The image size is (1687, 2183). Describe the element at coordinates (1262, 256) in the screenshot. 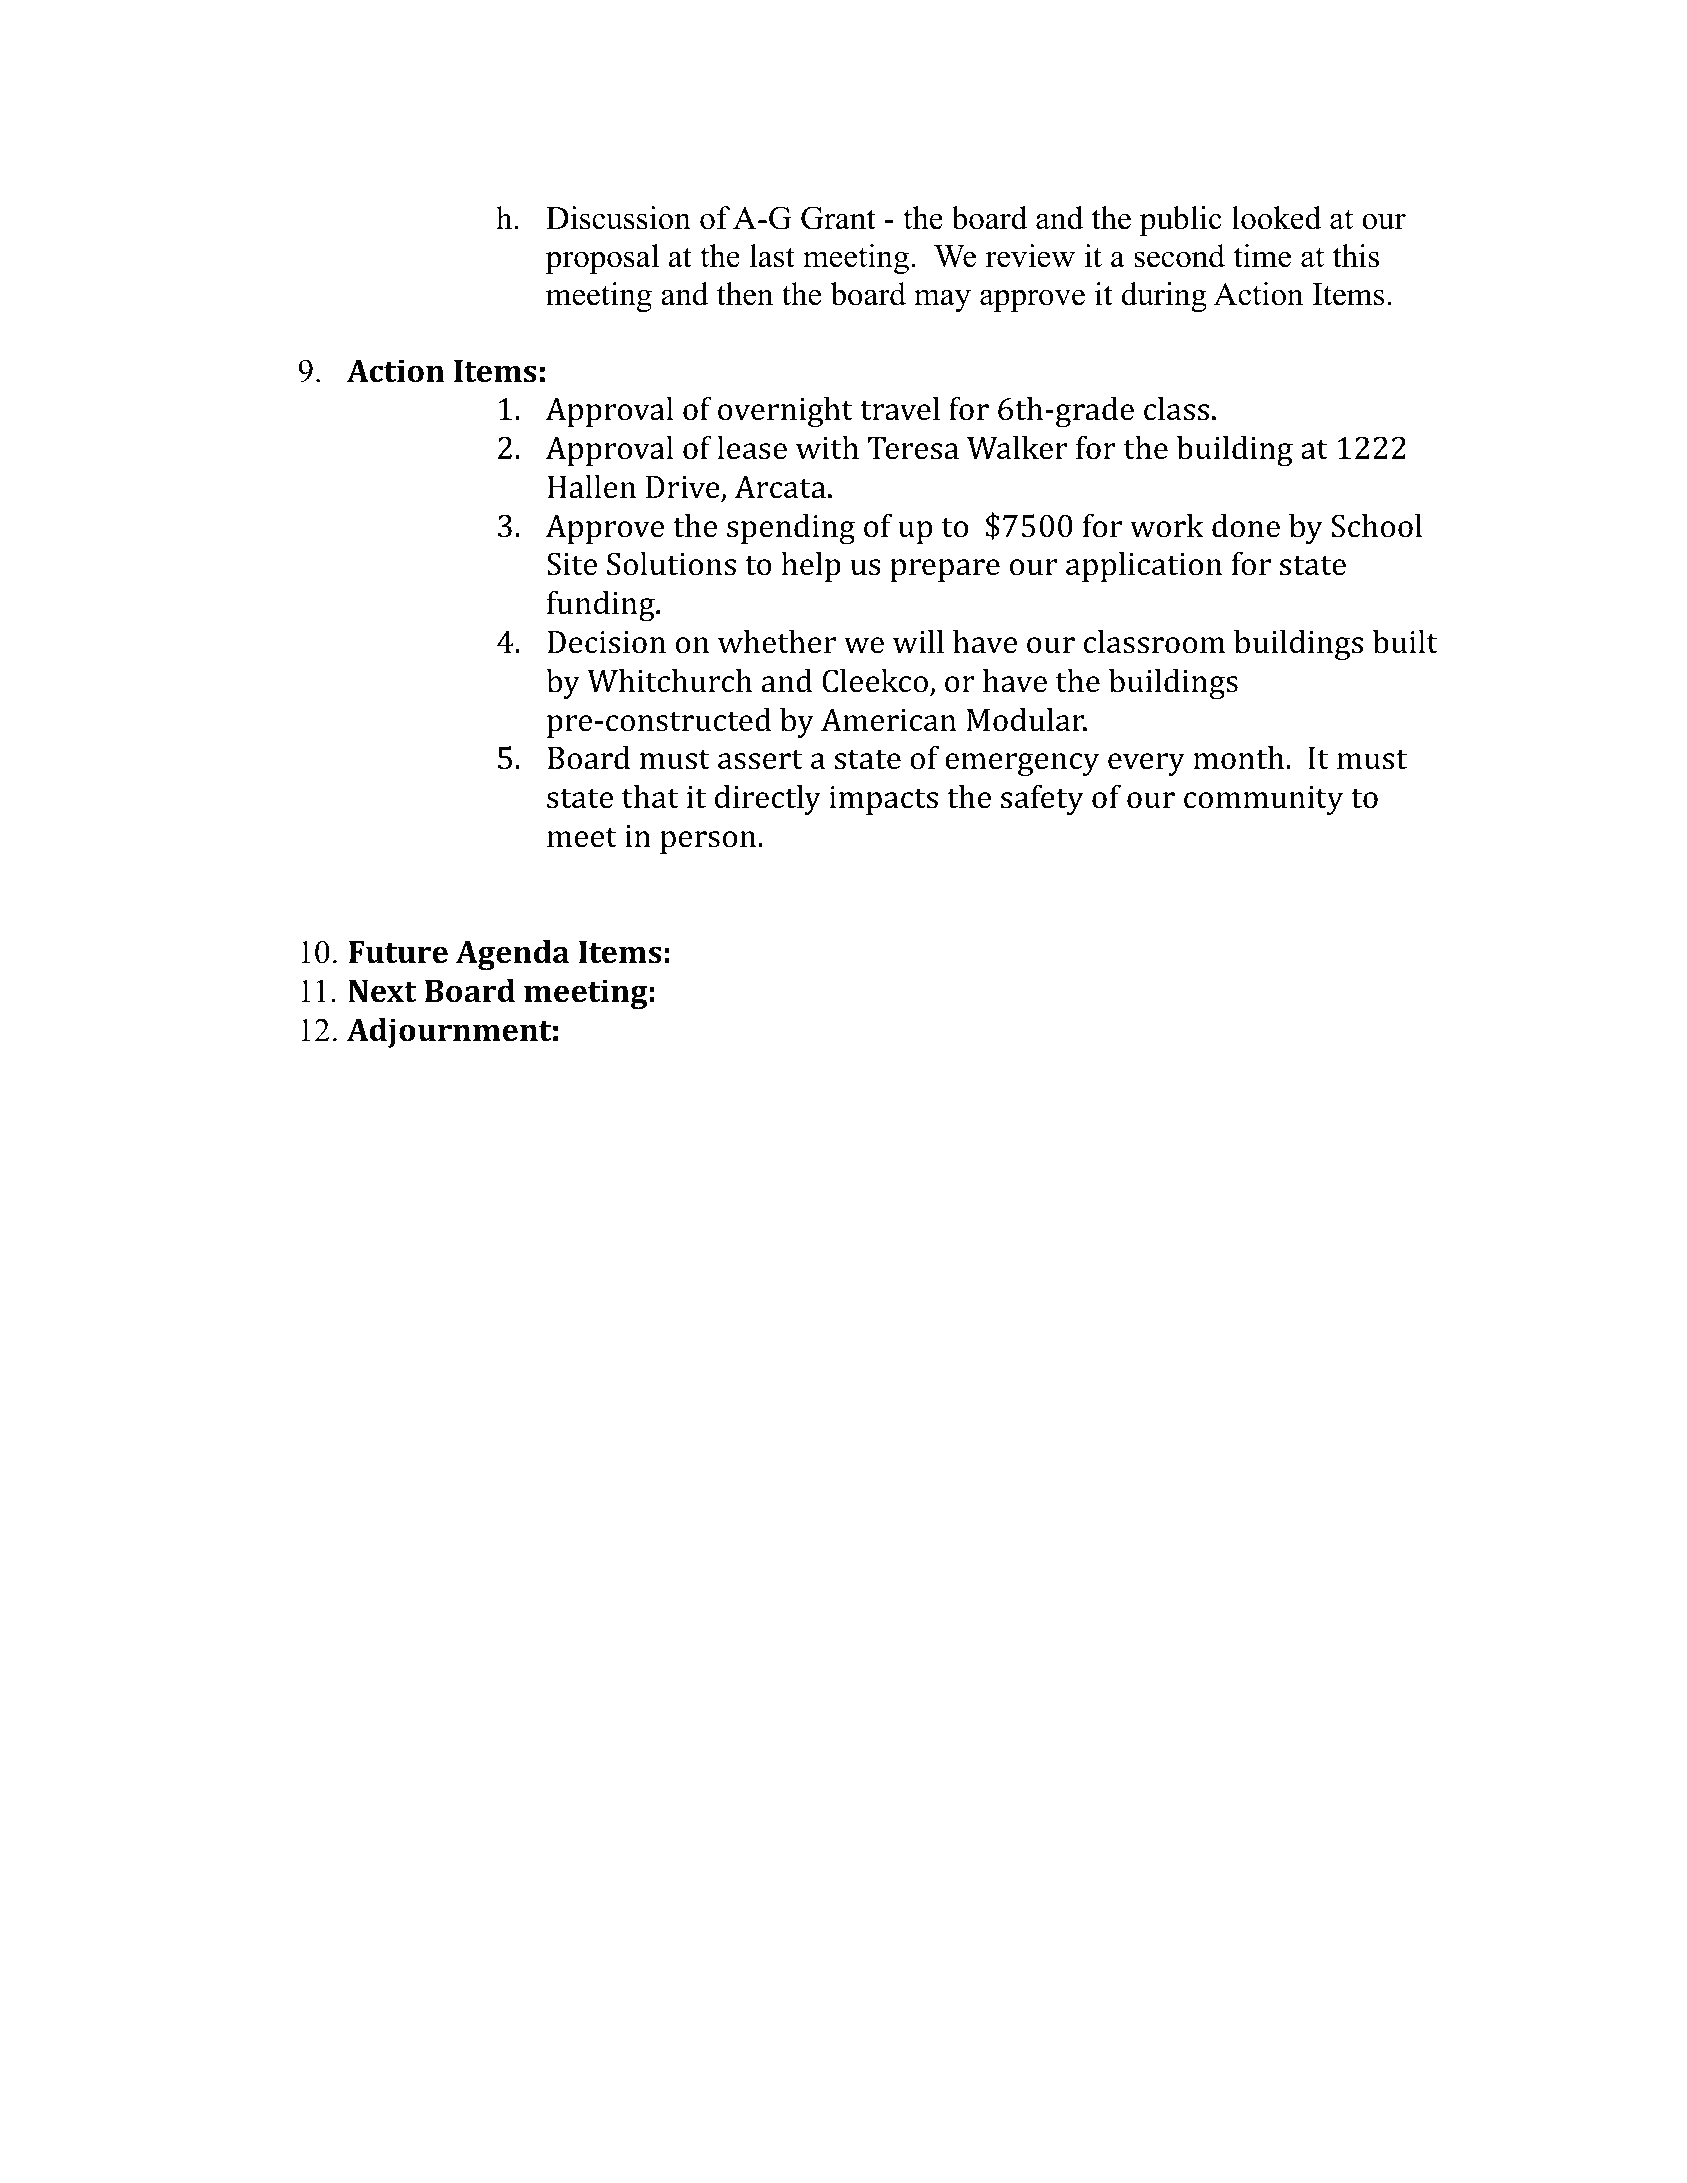

I see `time` at that location.
